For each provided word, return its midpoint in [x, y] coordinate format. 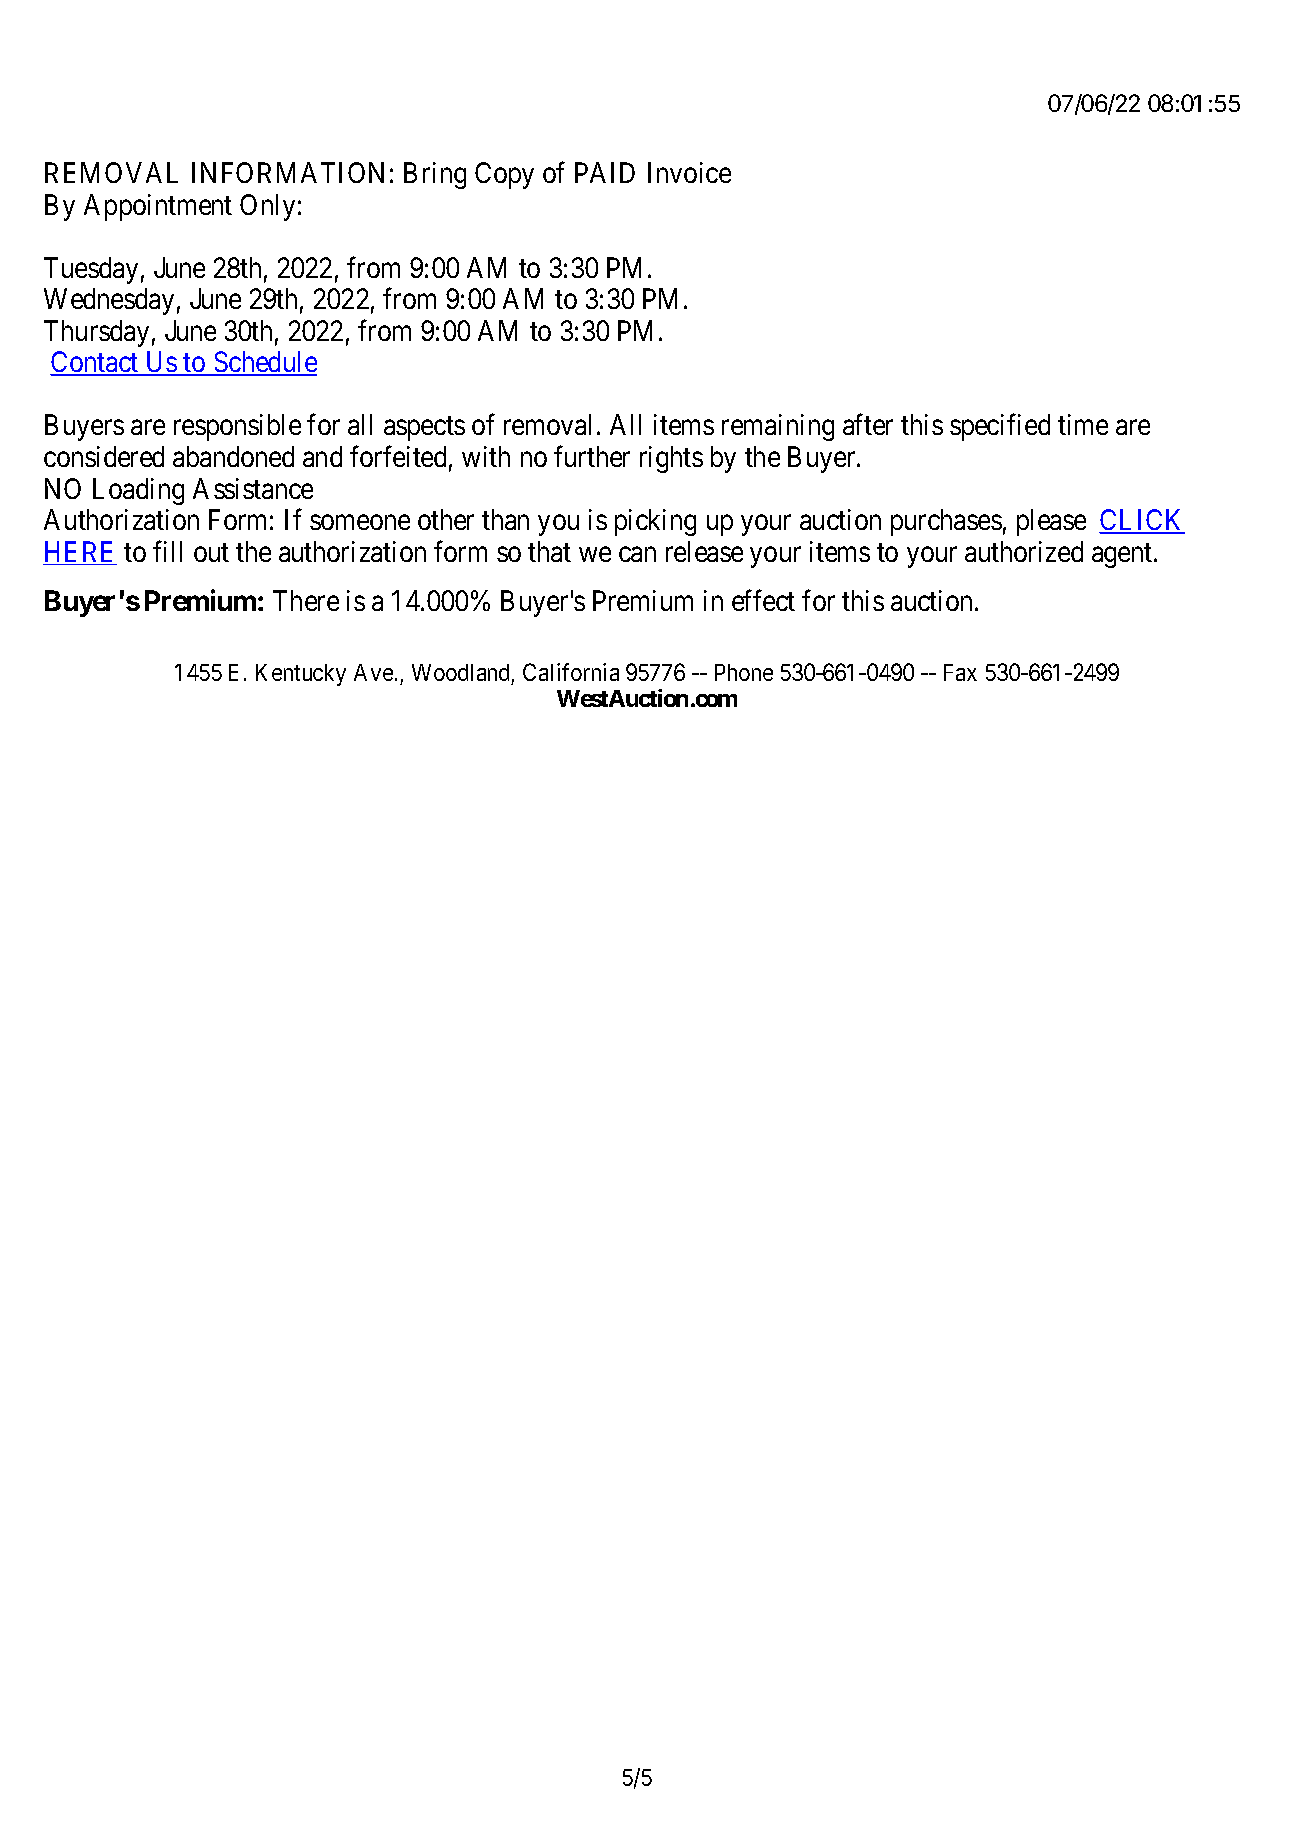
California [571, 672]
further [592, 456]
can [637, 554]
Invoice [689, 172]
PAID [605, 172]
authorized [1024, 551]
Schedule [264, 363]
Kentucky [301, 675]
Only [267, 207]
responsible [237, 427]
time [1083, 424]
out [211, 552]
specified [1000, 427]
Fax [960, 672]
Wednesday [109, 301]
